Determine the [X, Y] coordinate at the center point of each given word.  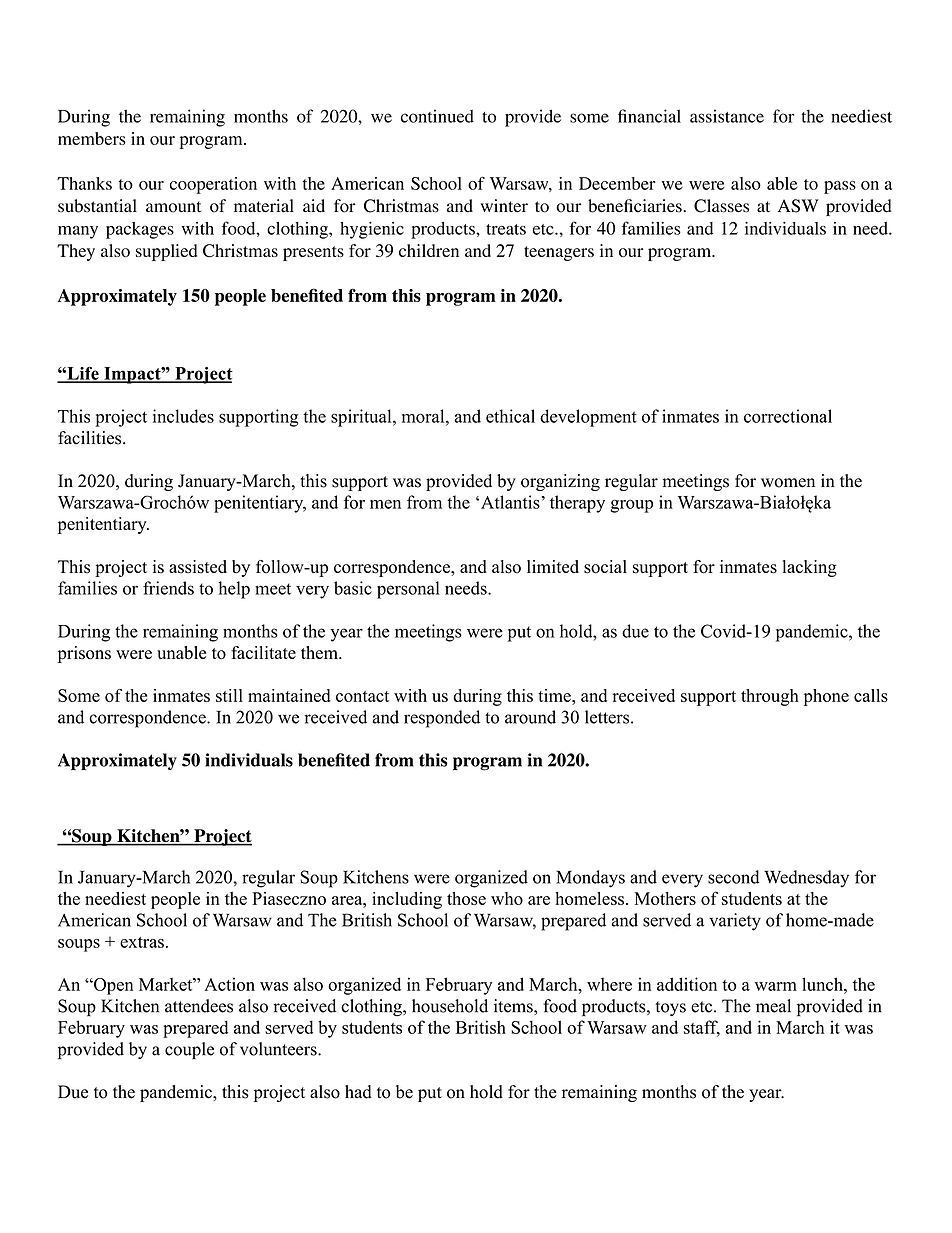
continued [437, 116]
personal [408, 590]
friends [168, 588]
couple [189, 1050]
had [358, 1092]
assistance [727, 116]
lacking [810, 568]
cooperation [213, 185]
